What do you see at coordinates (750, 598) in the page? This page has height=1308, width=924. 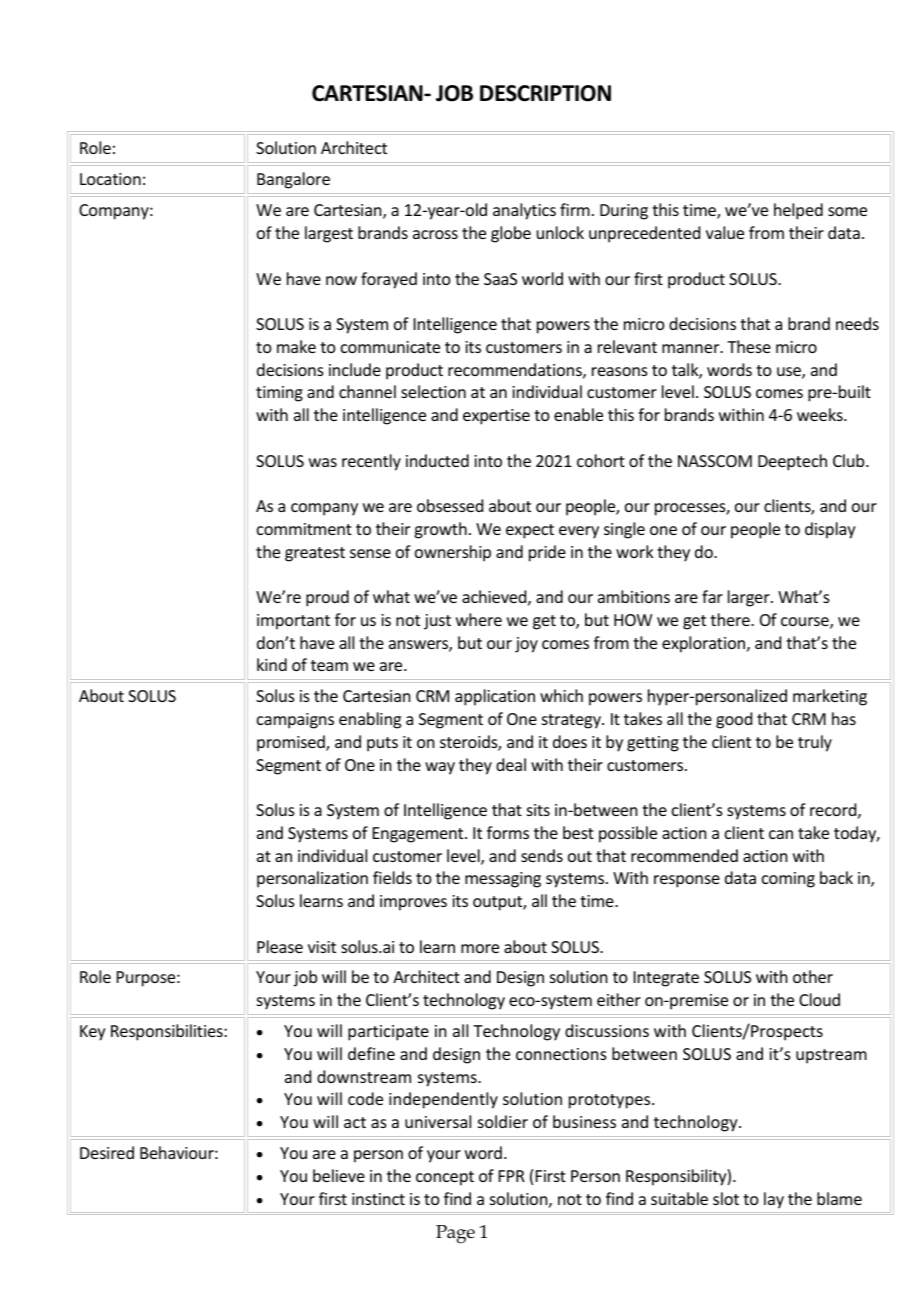 I see `larger` at bounding box center [750, 598].
